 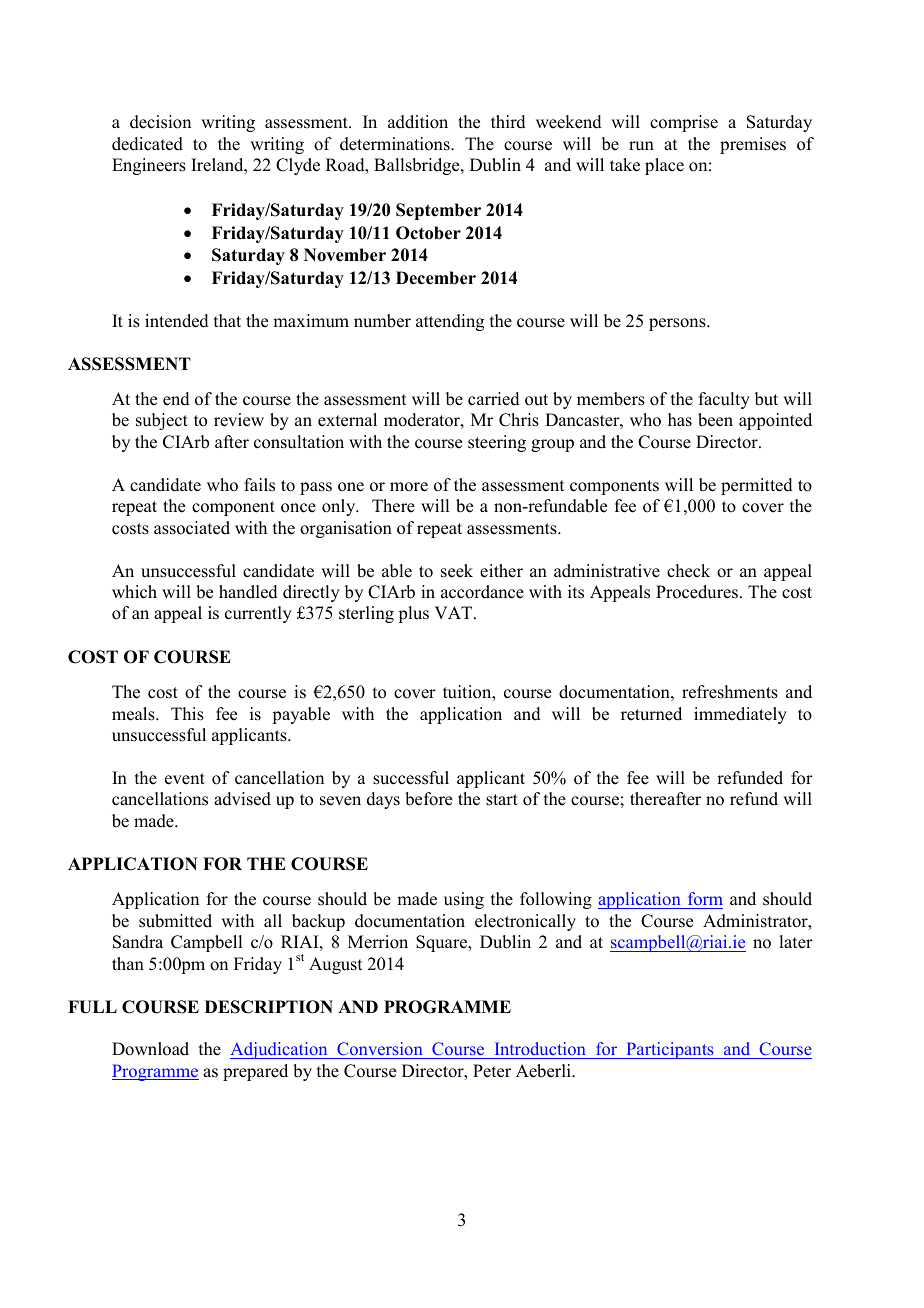 I want to click on premises, so click(x=753, y=145).
